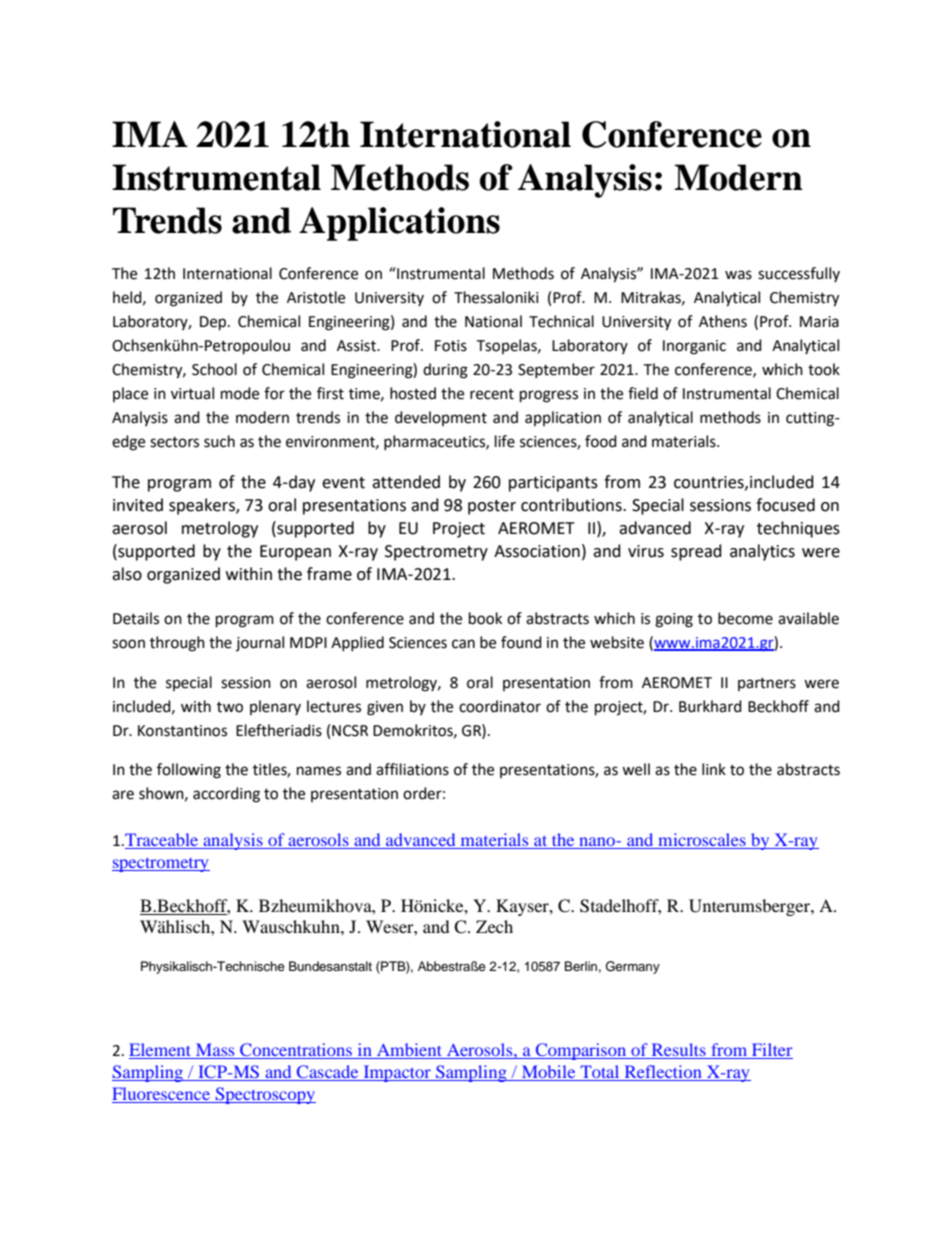 This screenshot has width=952, height=1233. I want to click on affiliations, so click(412, 769).
